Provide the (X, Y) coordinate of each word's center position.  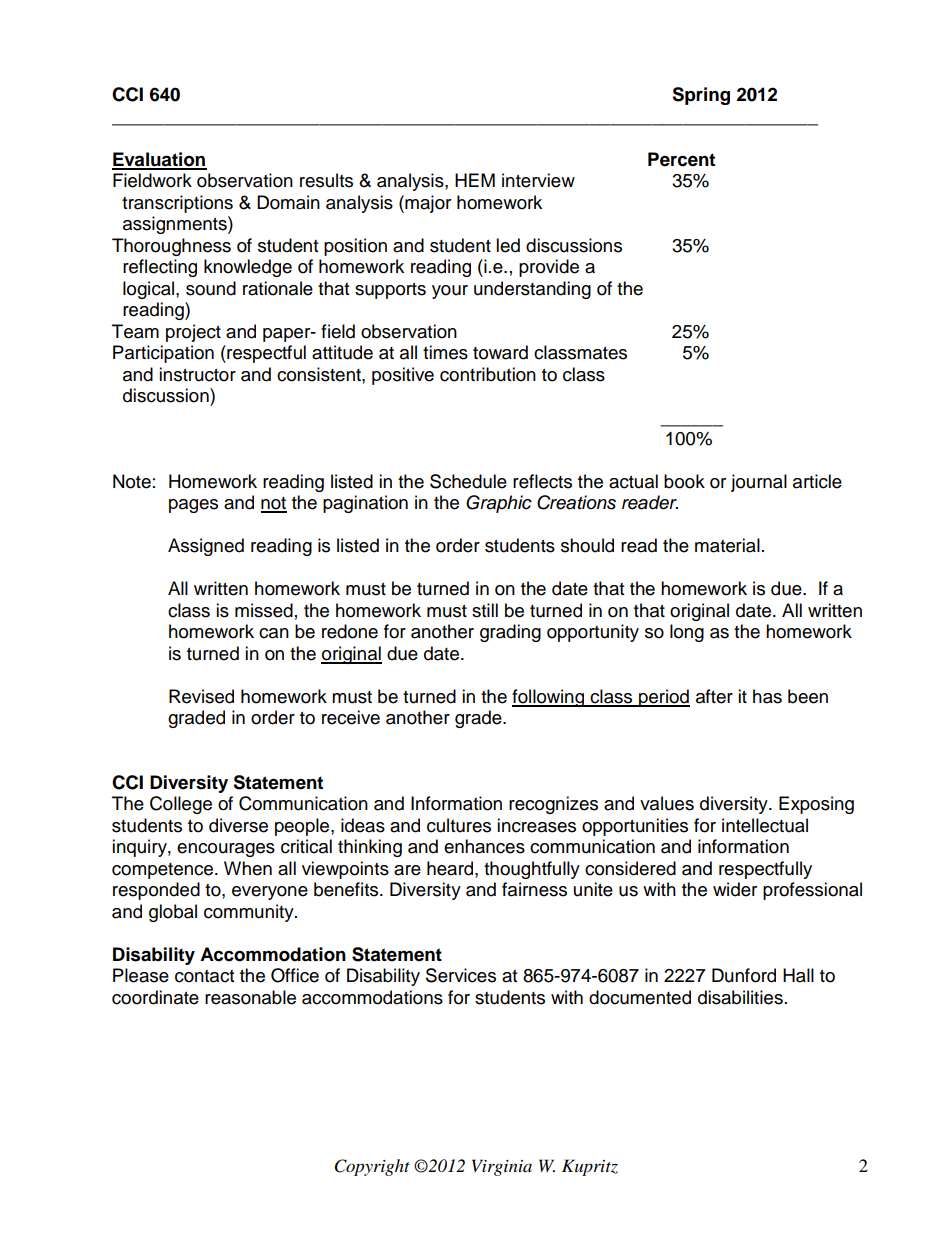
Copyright (372, 1167)
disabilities (740, 997)
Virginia (502, 1167)
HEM (475, 180)
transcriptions (177, 204)
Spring (701, 96)
